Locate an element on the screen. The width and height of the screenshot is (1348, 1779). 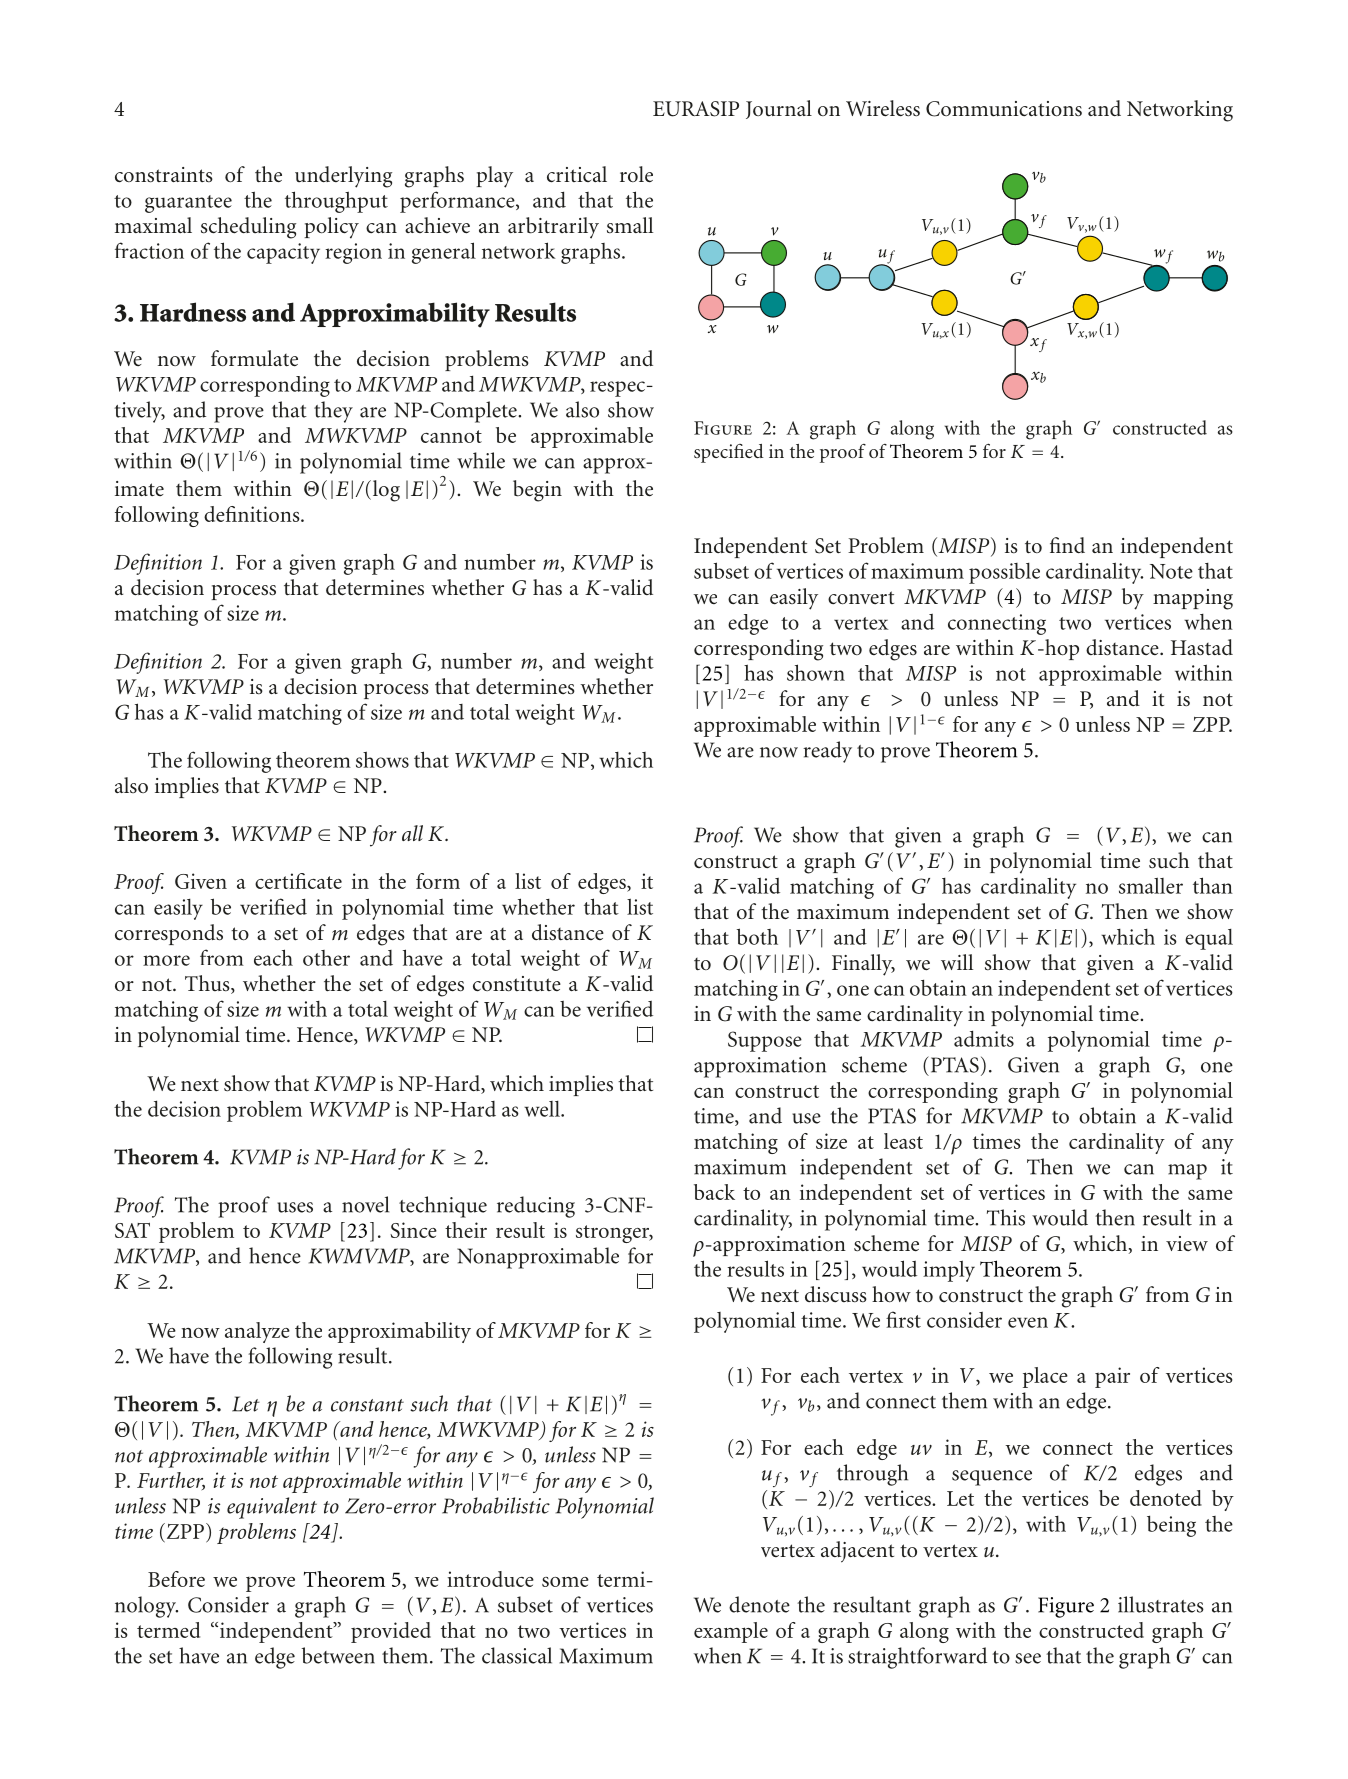
underlying is located at coordinates (343, 177).
